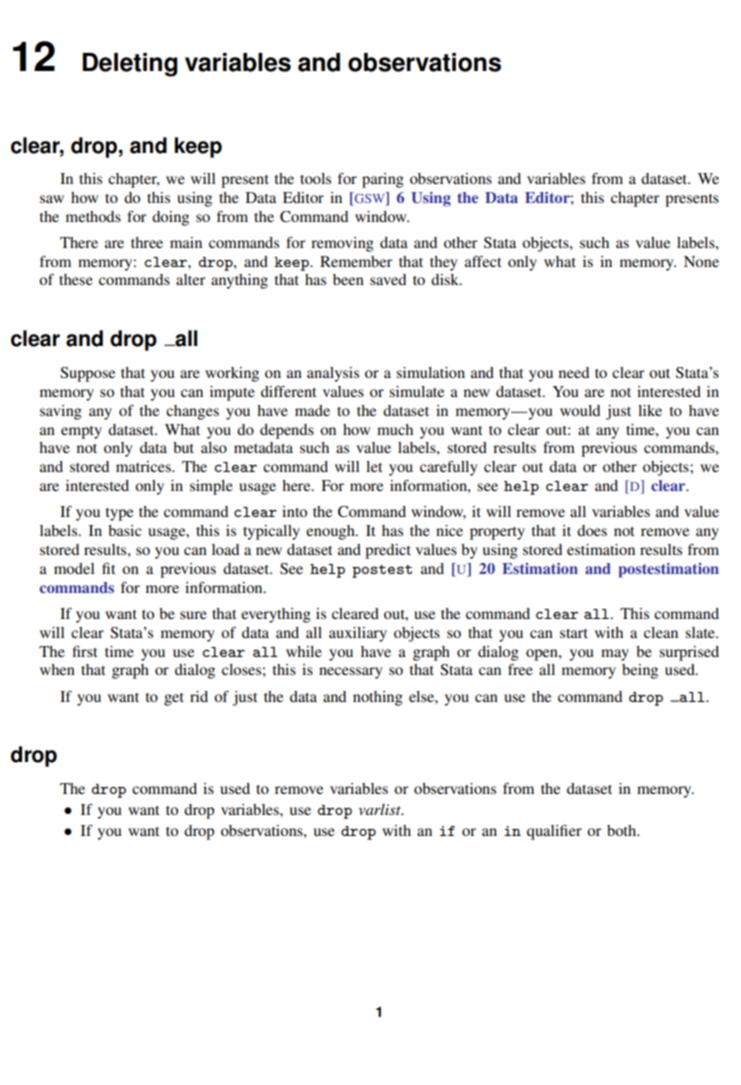 This screenshot has width=741, height=1085. What do you see at coordinates (701, 261) in the screenshot?
I see `None` at bounding box center [701, 261].
